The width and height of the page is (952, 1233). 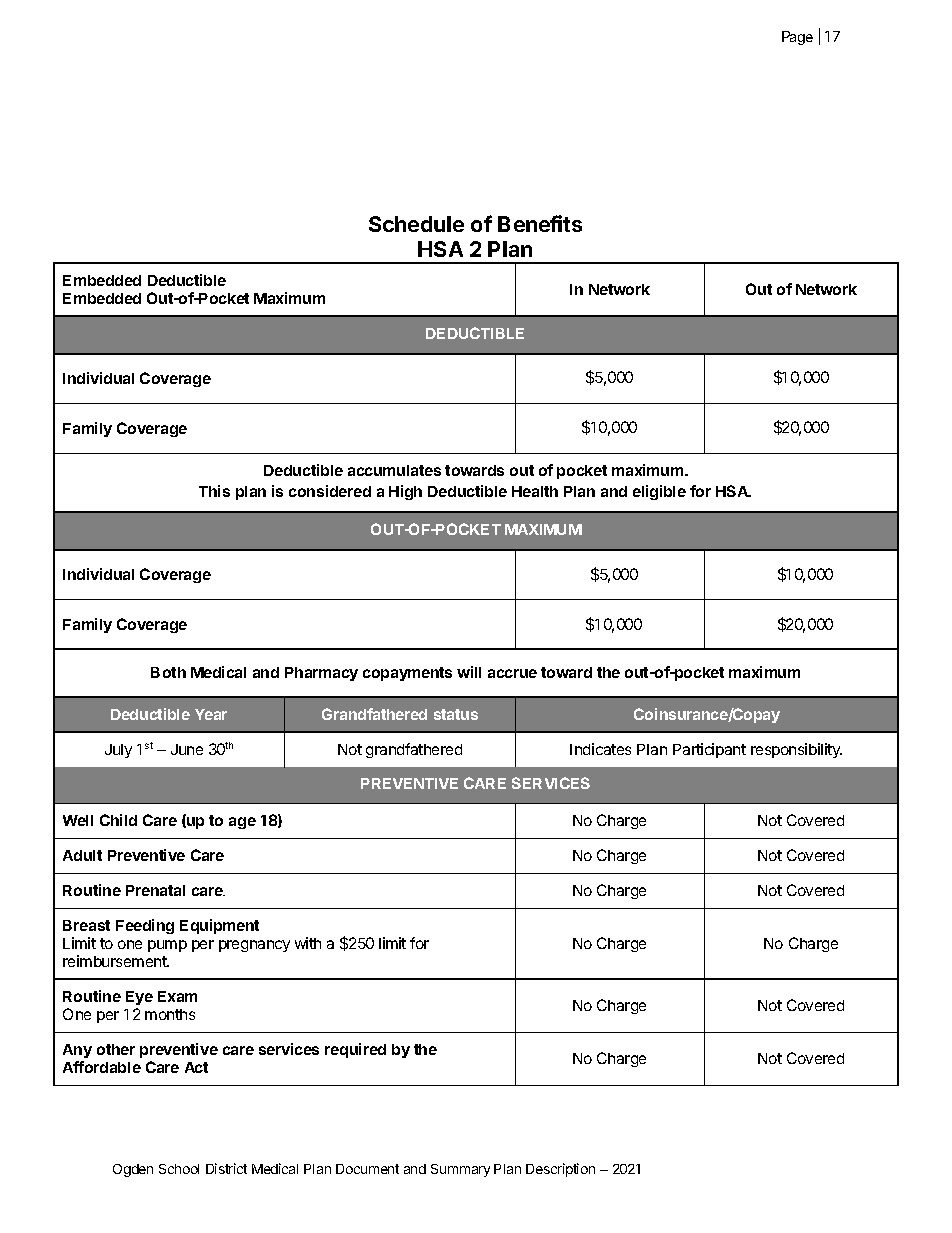 What do you see at coordinates (709, 750) in the page?
I see `Participant` at bounding box center [709, 750].
